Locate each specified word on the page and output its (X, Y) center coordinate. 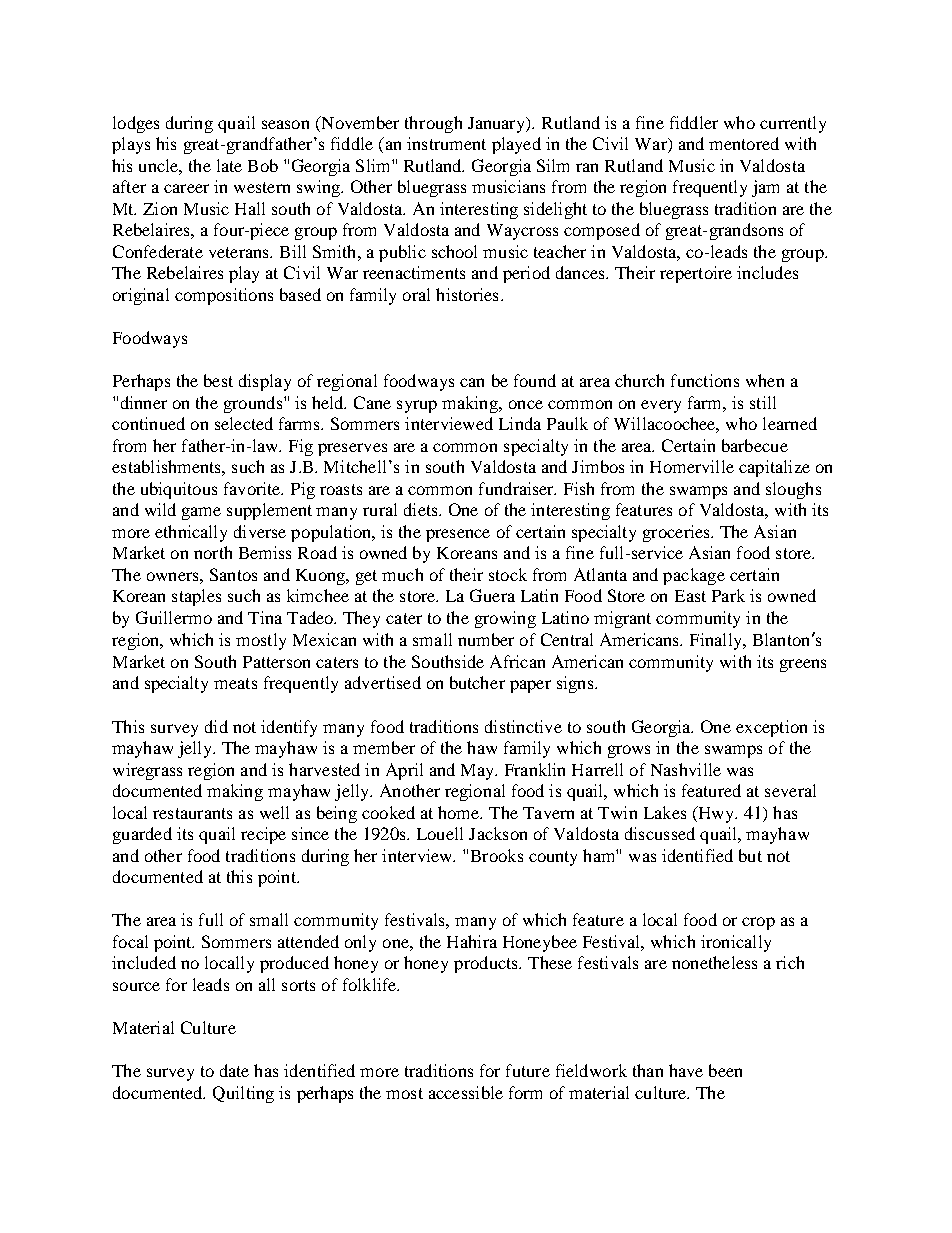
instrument (446, 143)
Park (728, 595)
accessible (466, 1092)
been (725, 1070)
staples (196, 597)
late (229, 165)
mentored (744, 143)
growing (505, 619)
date (234, 1070)
